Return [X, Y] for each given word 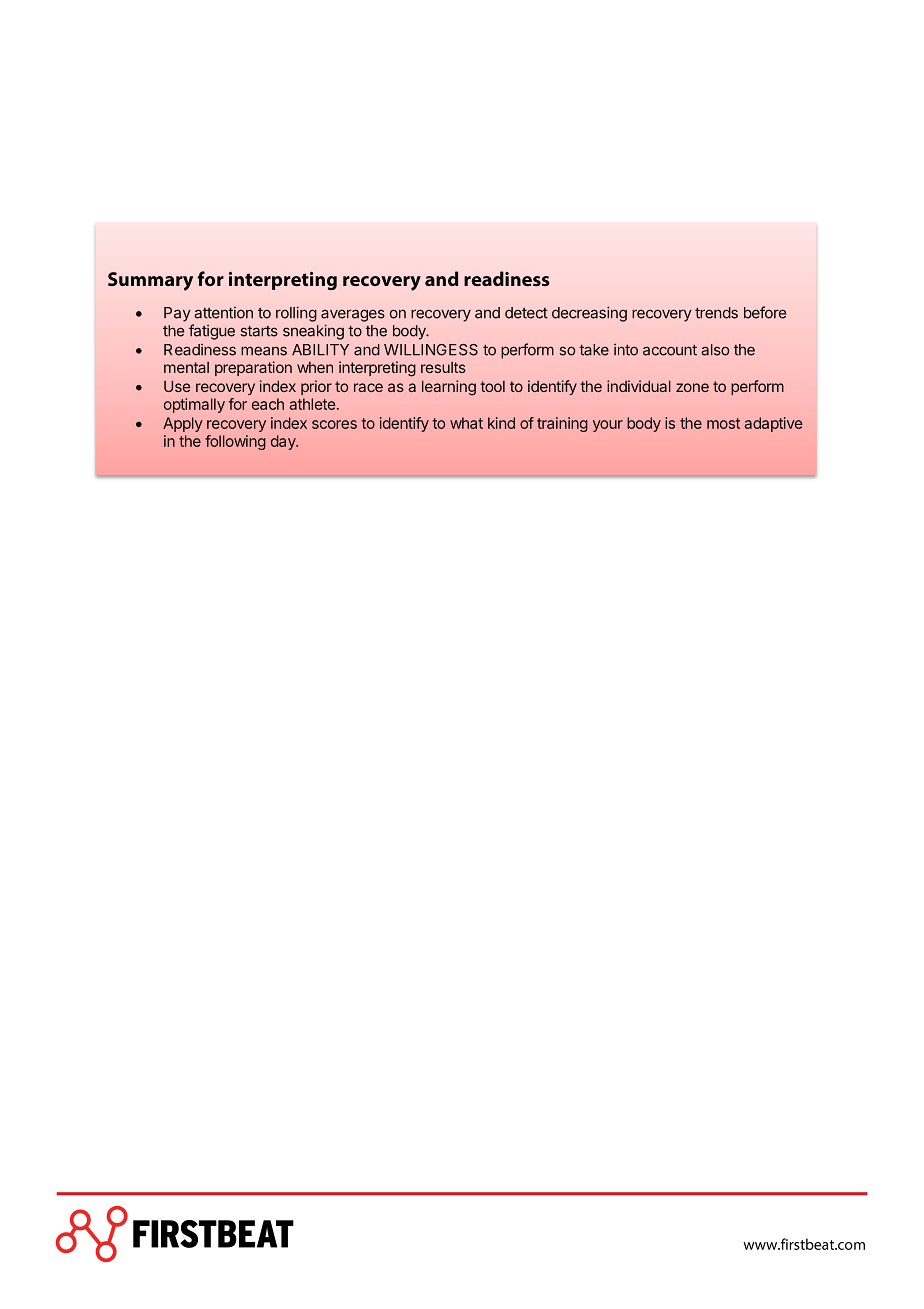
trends [716, 313]
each [268, 404]
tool [492, 386]
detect [526, 313]
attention [223, 313]
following [235, 442]
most [723, 423]
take [594, 350]
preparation [253, 368]
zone [692, 387]
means [264, 351]
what [466, 423]
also [715, 350]
